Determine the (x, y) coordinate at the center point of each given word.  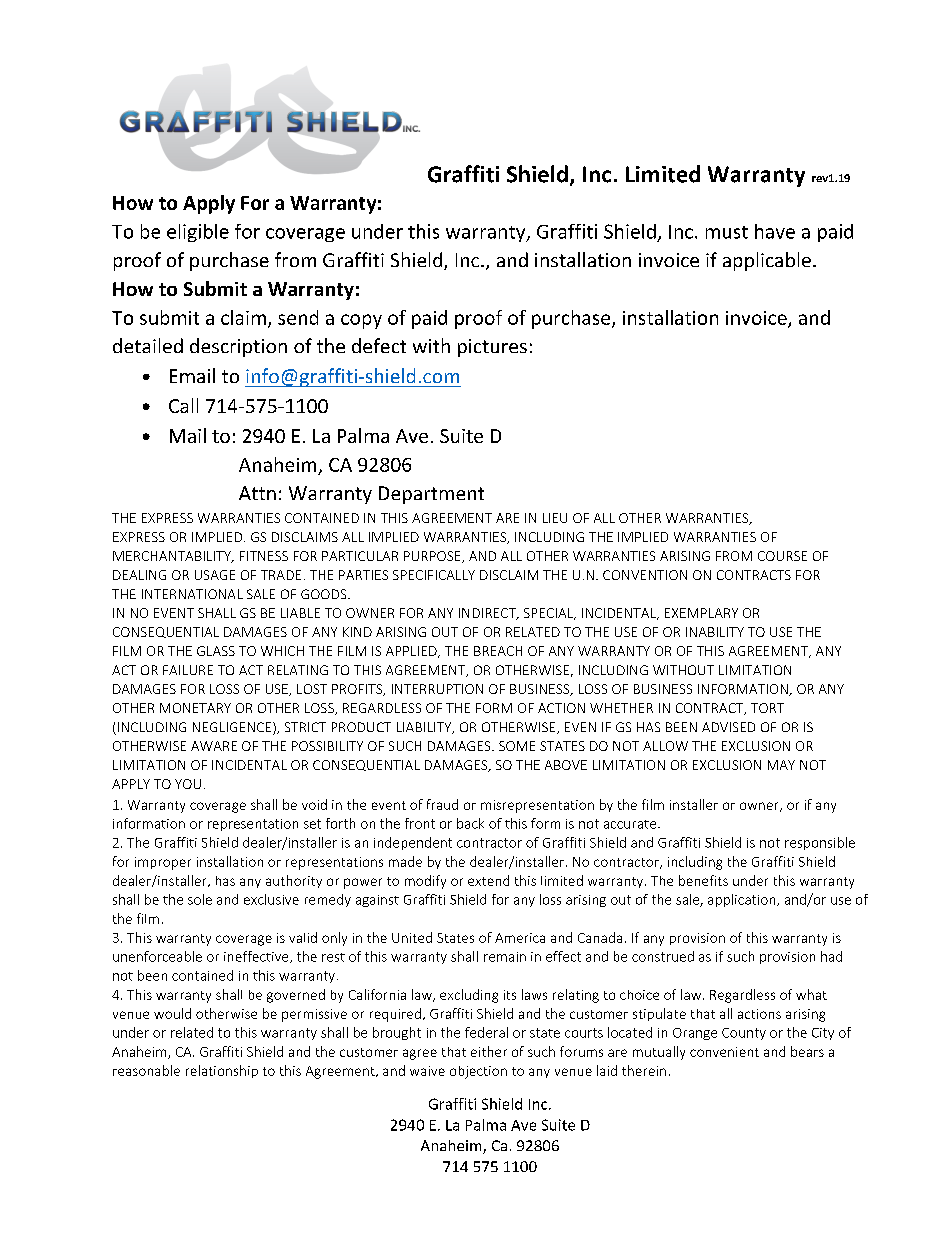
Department (431, 495)
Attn (257, 493)
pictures (492, 348)
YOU (188, 784)
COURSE (782, 556)
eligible (198, 233)
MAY (781, 765)
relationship (222, 1071)
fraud (442, 804)
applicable (767, 261)
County (744, 1034)
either (489, 1051)
